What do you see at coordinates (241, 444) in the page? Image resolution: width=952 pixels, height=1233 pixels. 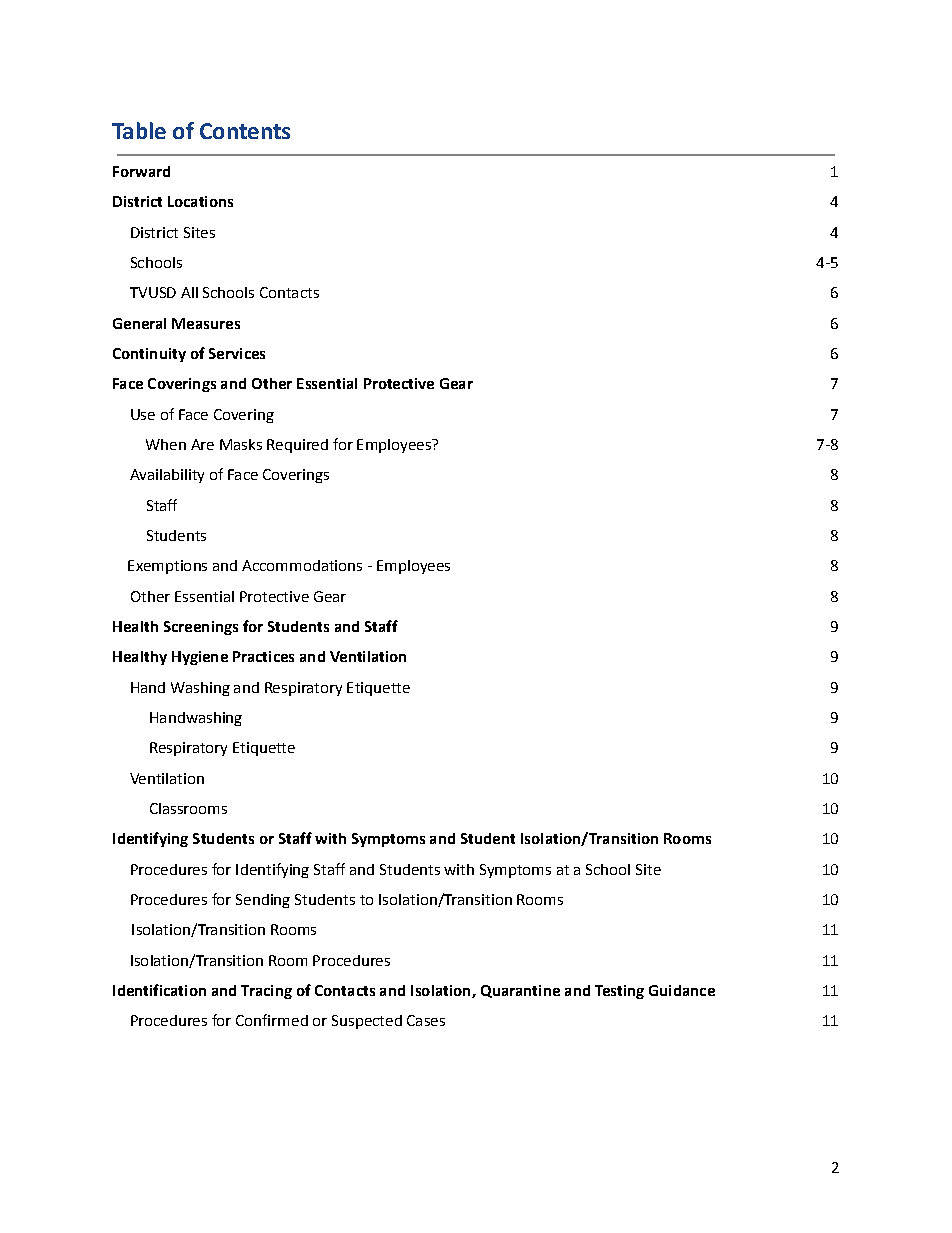 I see `Masks` at bounding box center [241, 444].
